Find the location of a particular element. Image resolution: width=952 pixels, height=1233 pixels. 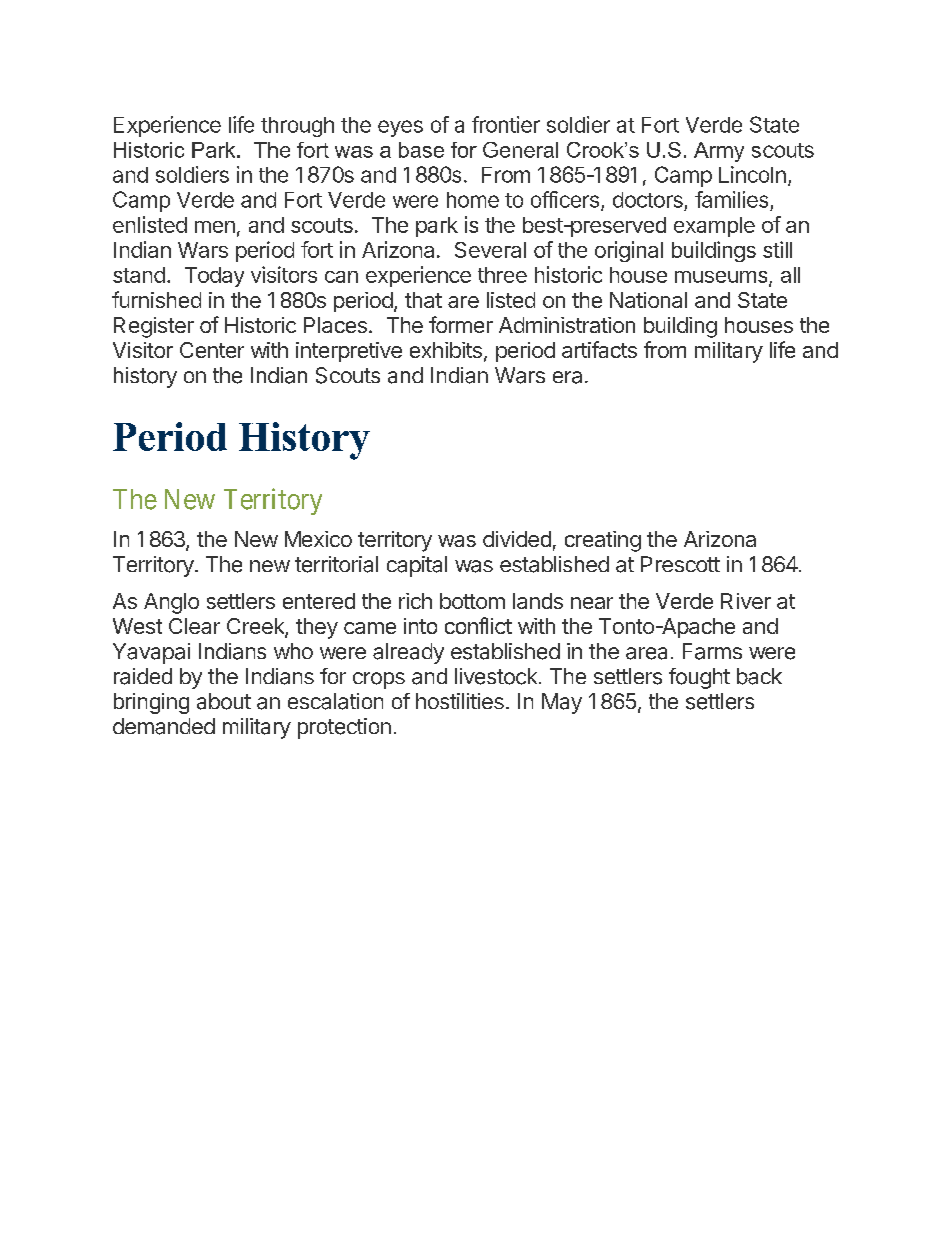

Army is located at coordinates (719, 152).
